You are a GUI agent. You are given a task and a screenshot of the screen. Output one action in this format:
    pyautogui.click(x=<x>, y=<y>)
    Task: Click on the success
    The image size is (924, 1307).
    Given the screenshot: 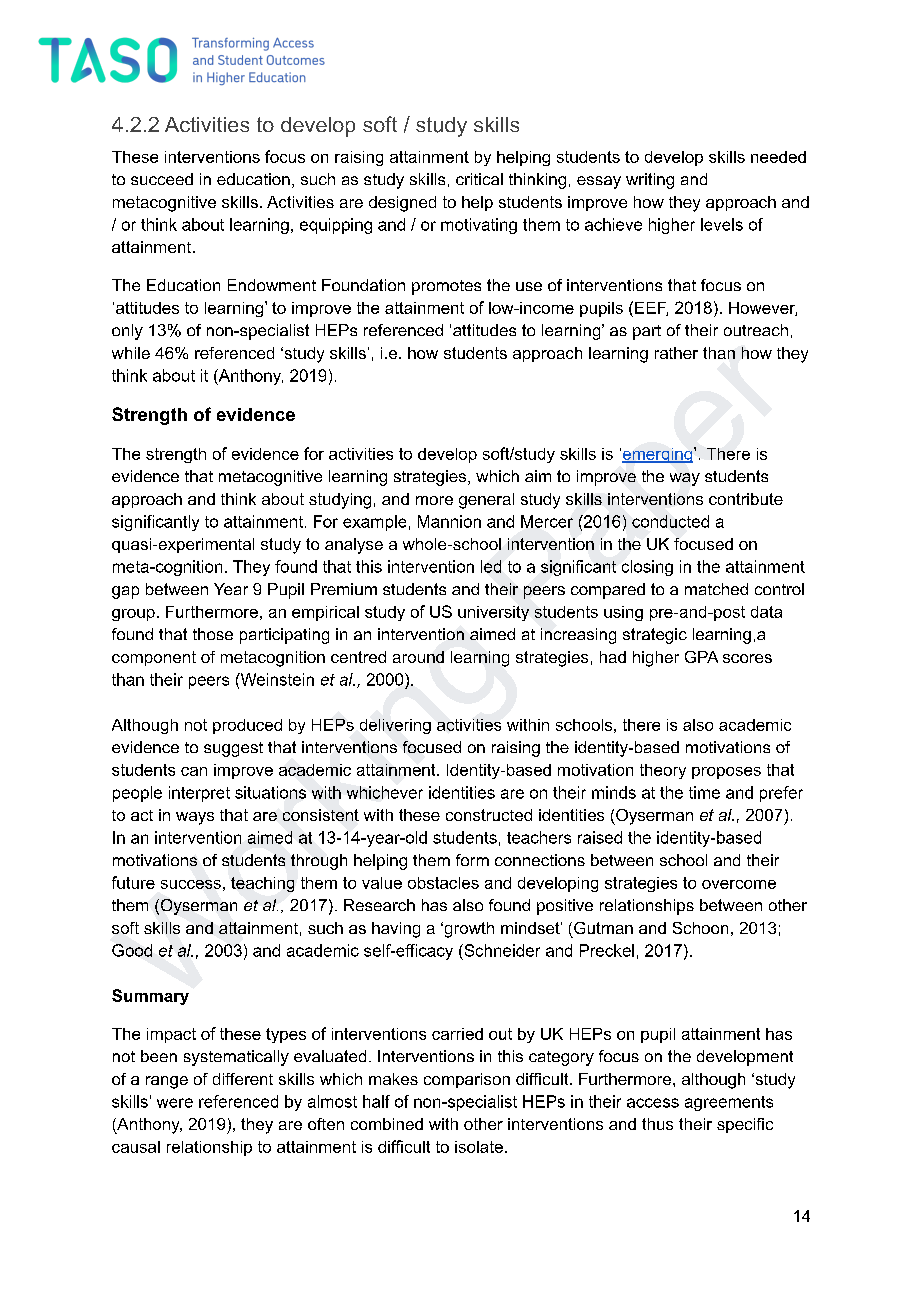 What is the action you would take?
    pyautogui.click(x=191, y=884)
